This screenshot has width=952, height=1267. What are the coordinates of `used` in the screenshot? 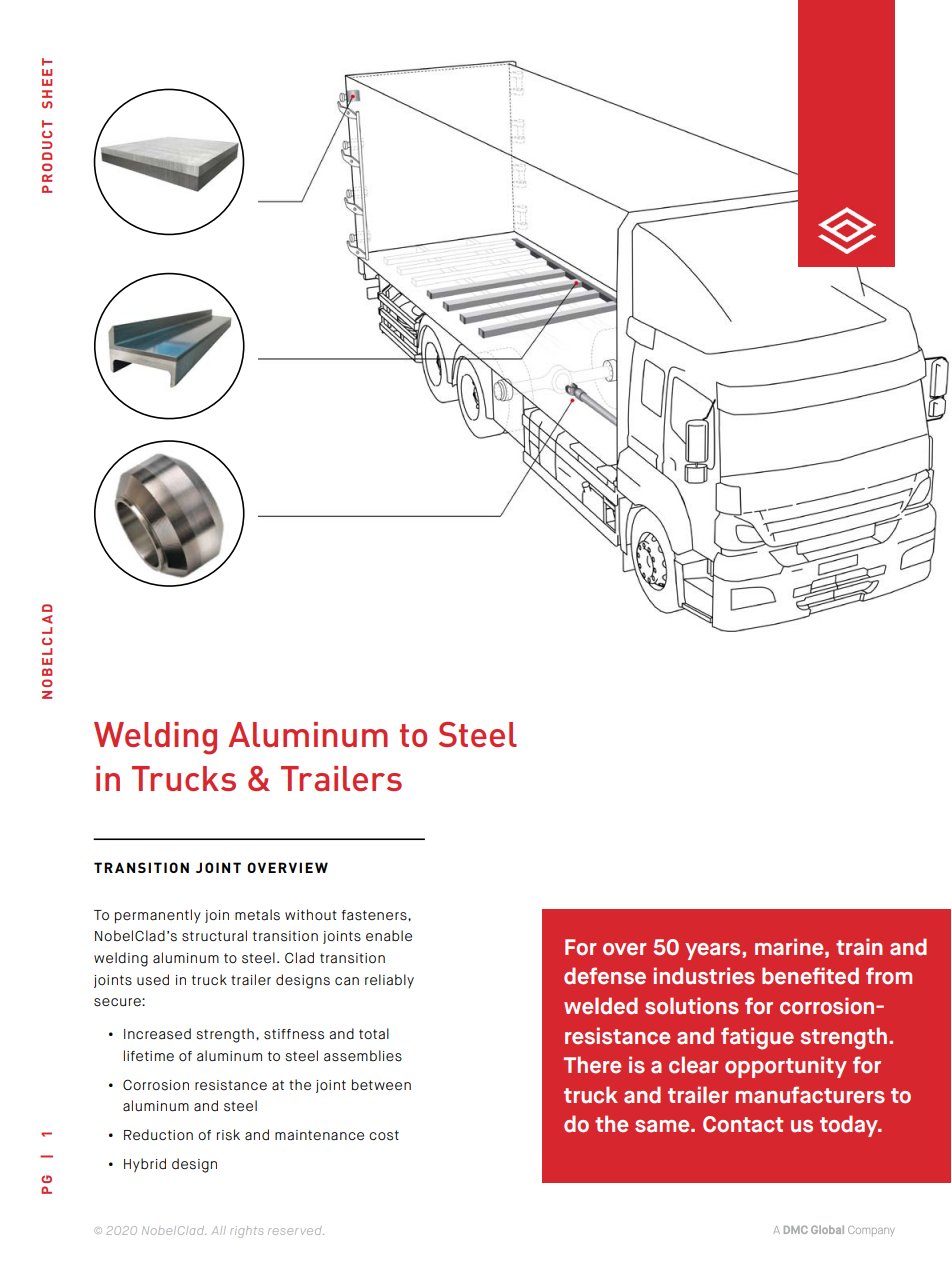 It's located at (153, 980).
